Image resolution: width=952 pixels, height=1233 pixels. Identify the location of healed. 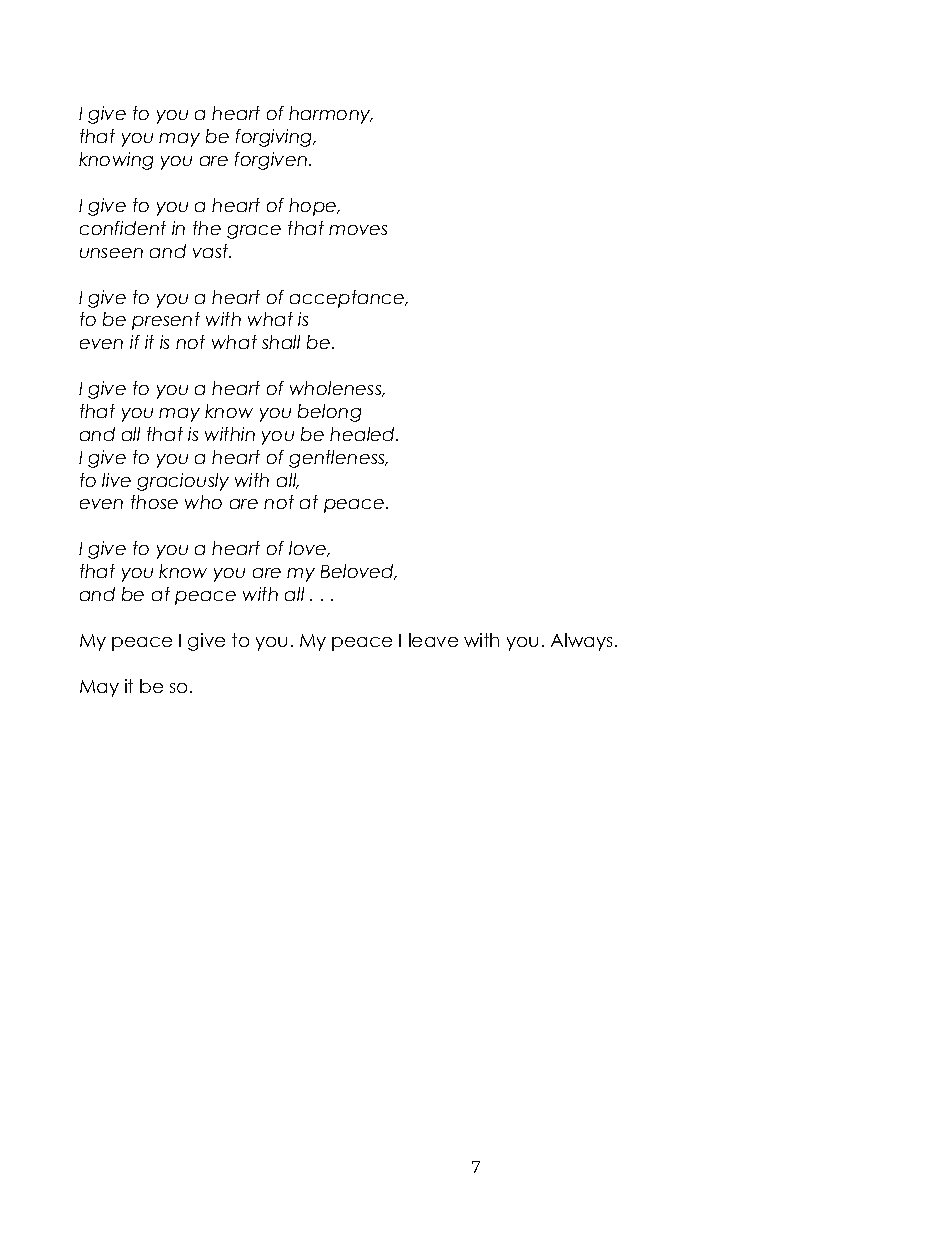
(363, 434).
